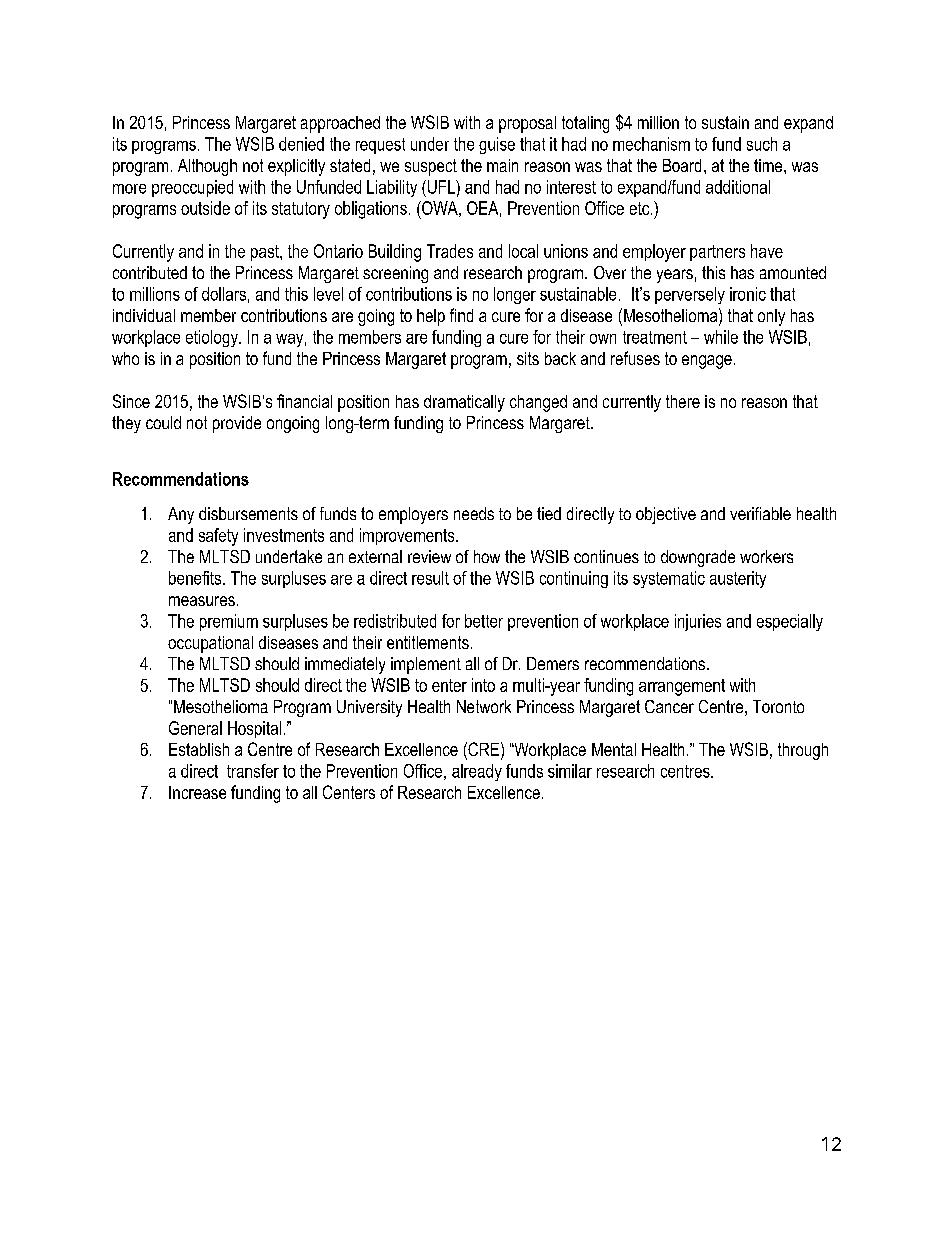  Describe the element at coordinates (224, 294) in the document. I see `dollars` at that location.
